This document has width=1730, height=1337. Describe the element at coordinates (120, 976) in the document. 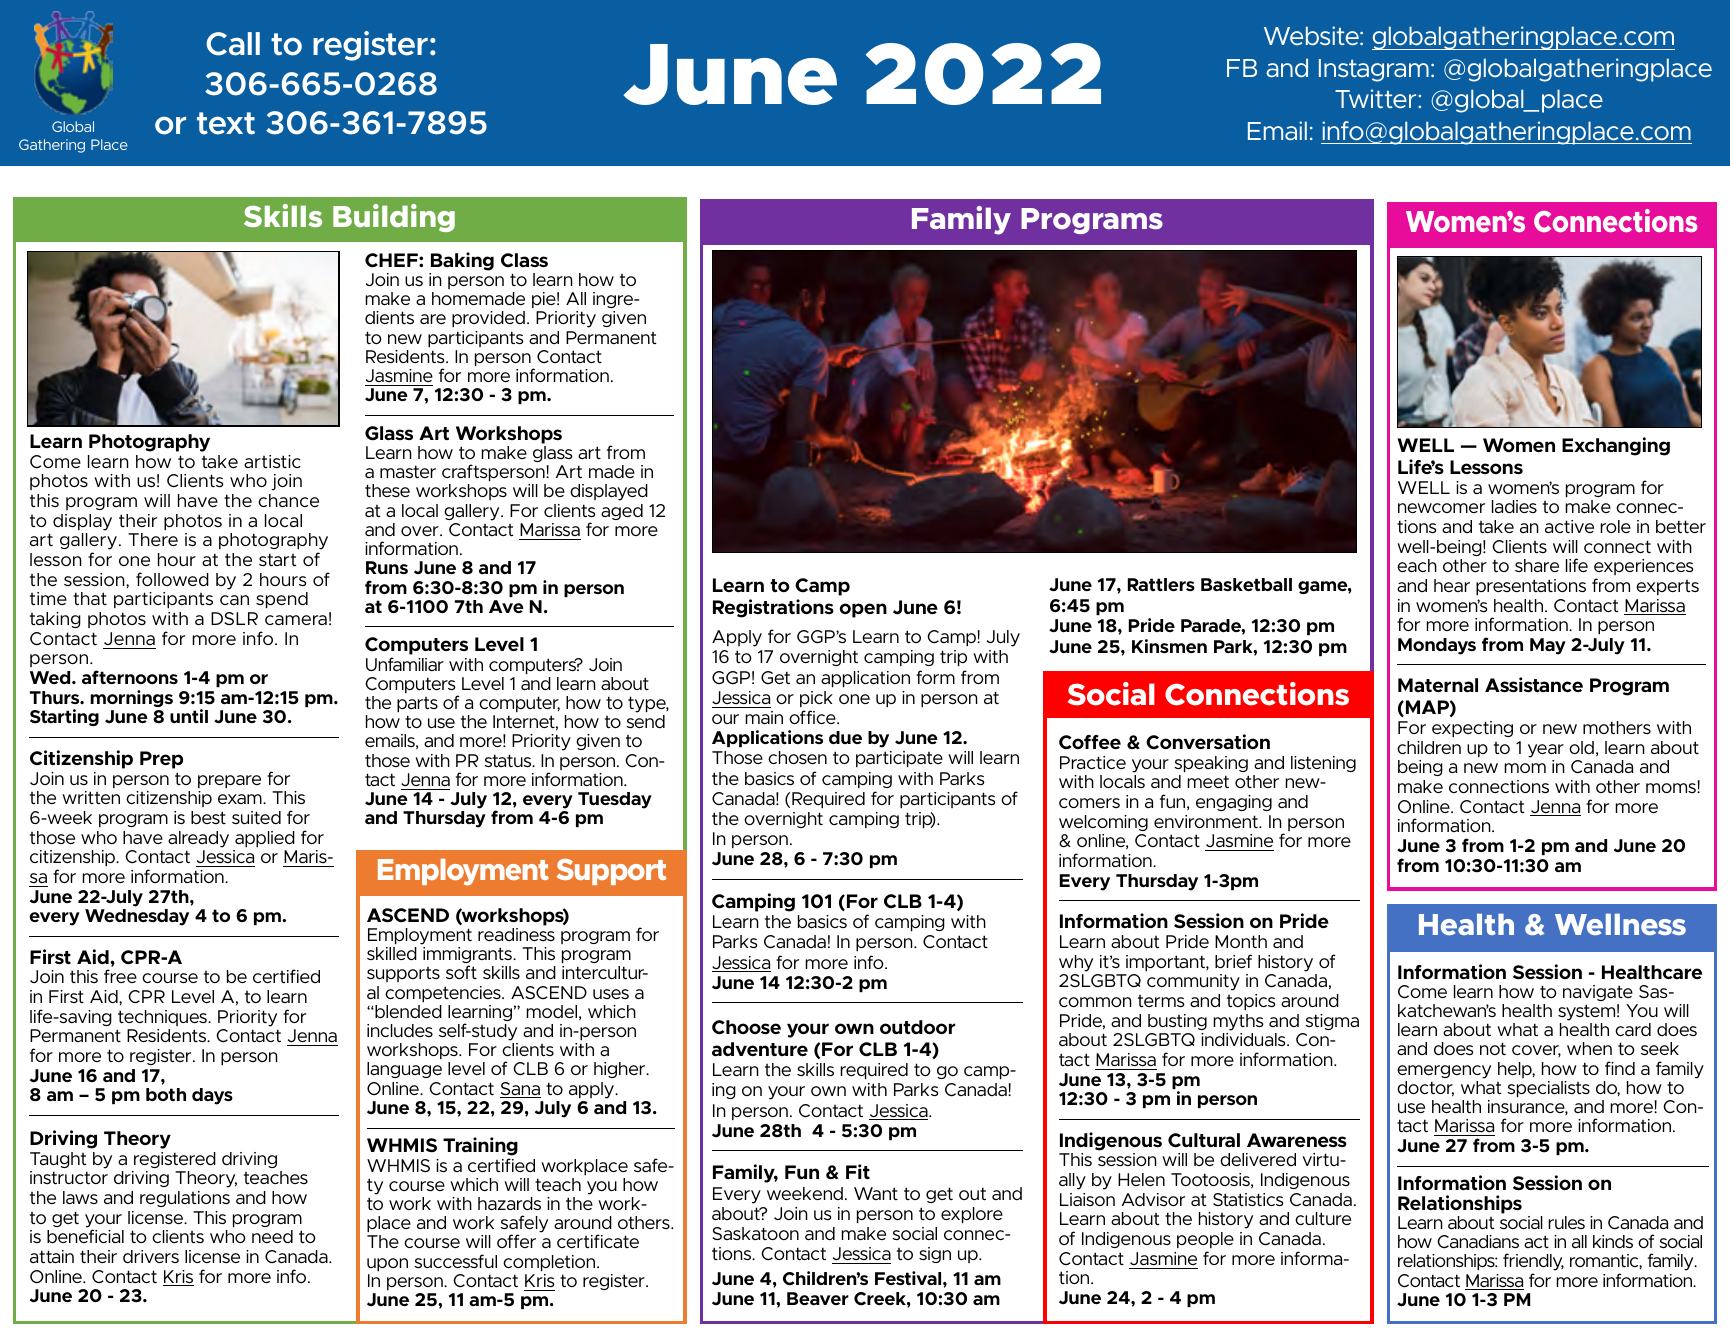

I see `free` at that location.
